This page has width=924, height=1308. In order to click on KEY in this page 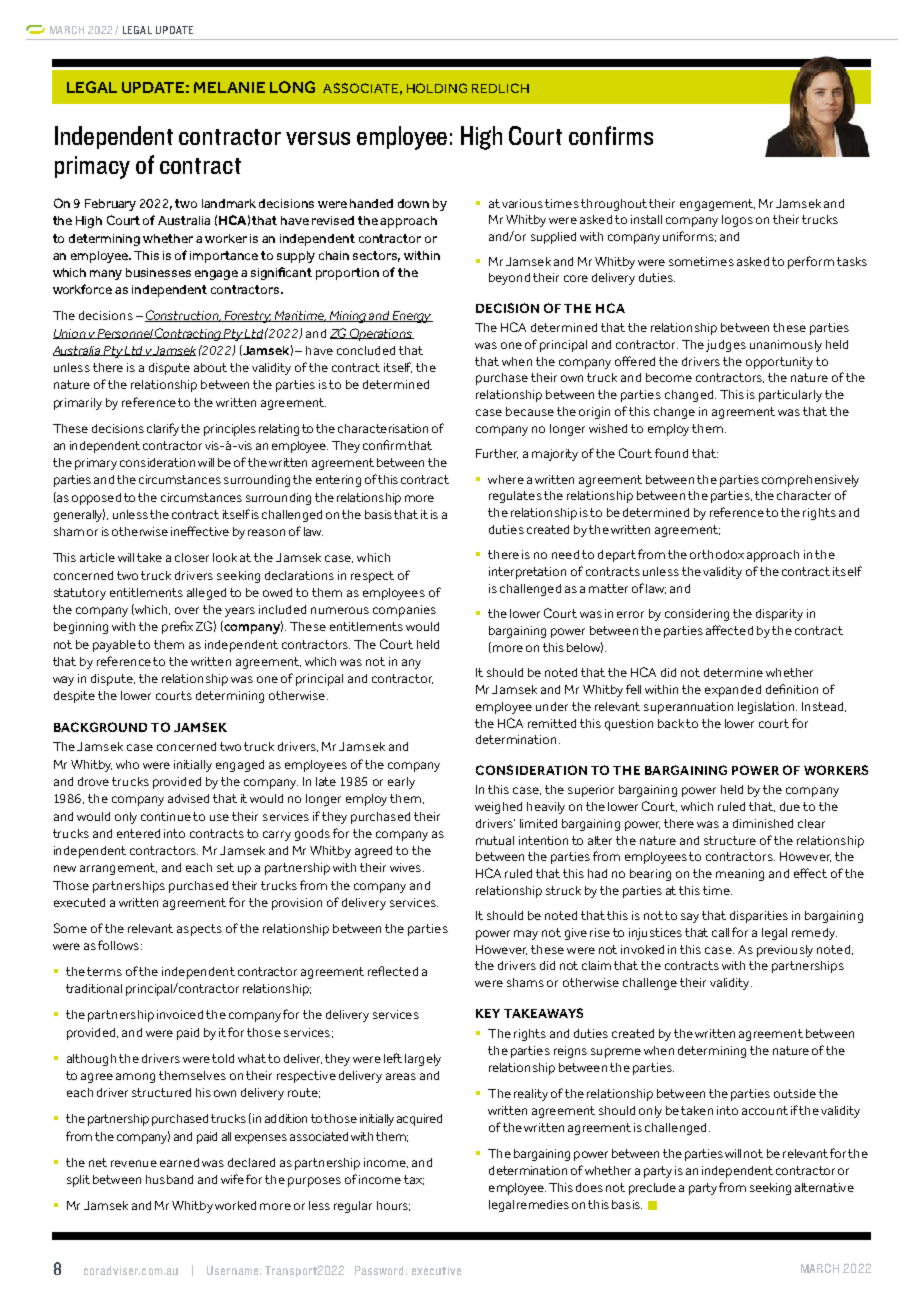, I will do `click(488, 1013)`.
